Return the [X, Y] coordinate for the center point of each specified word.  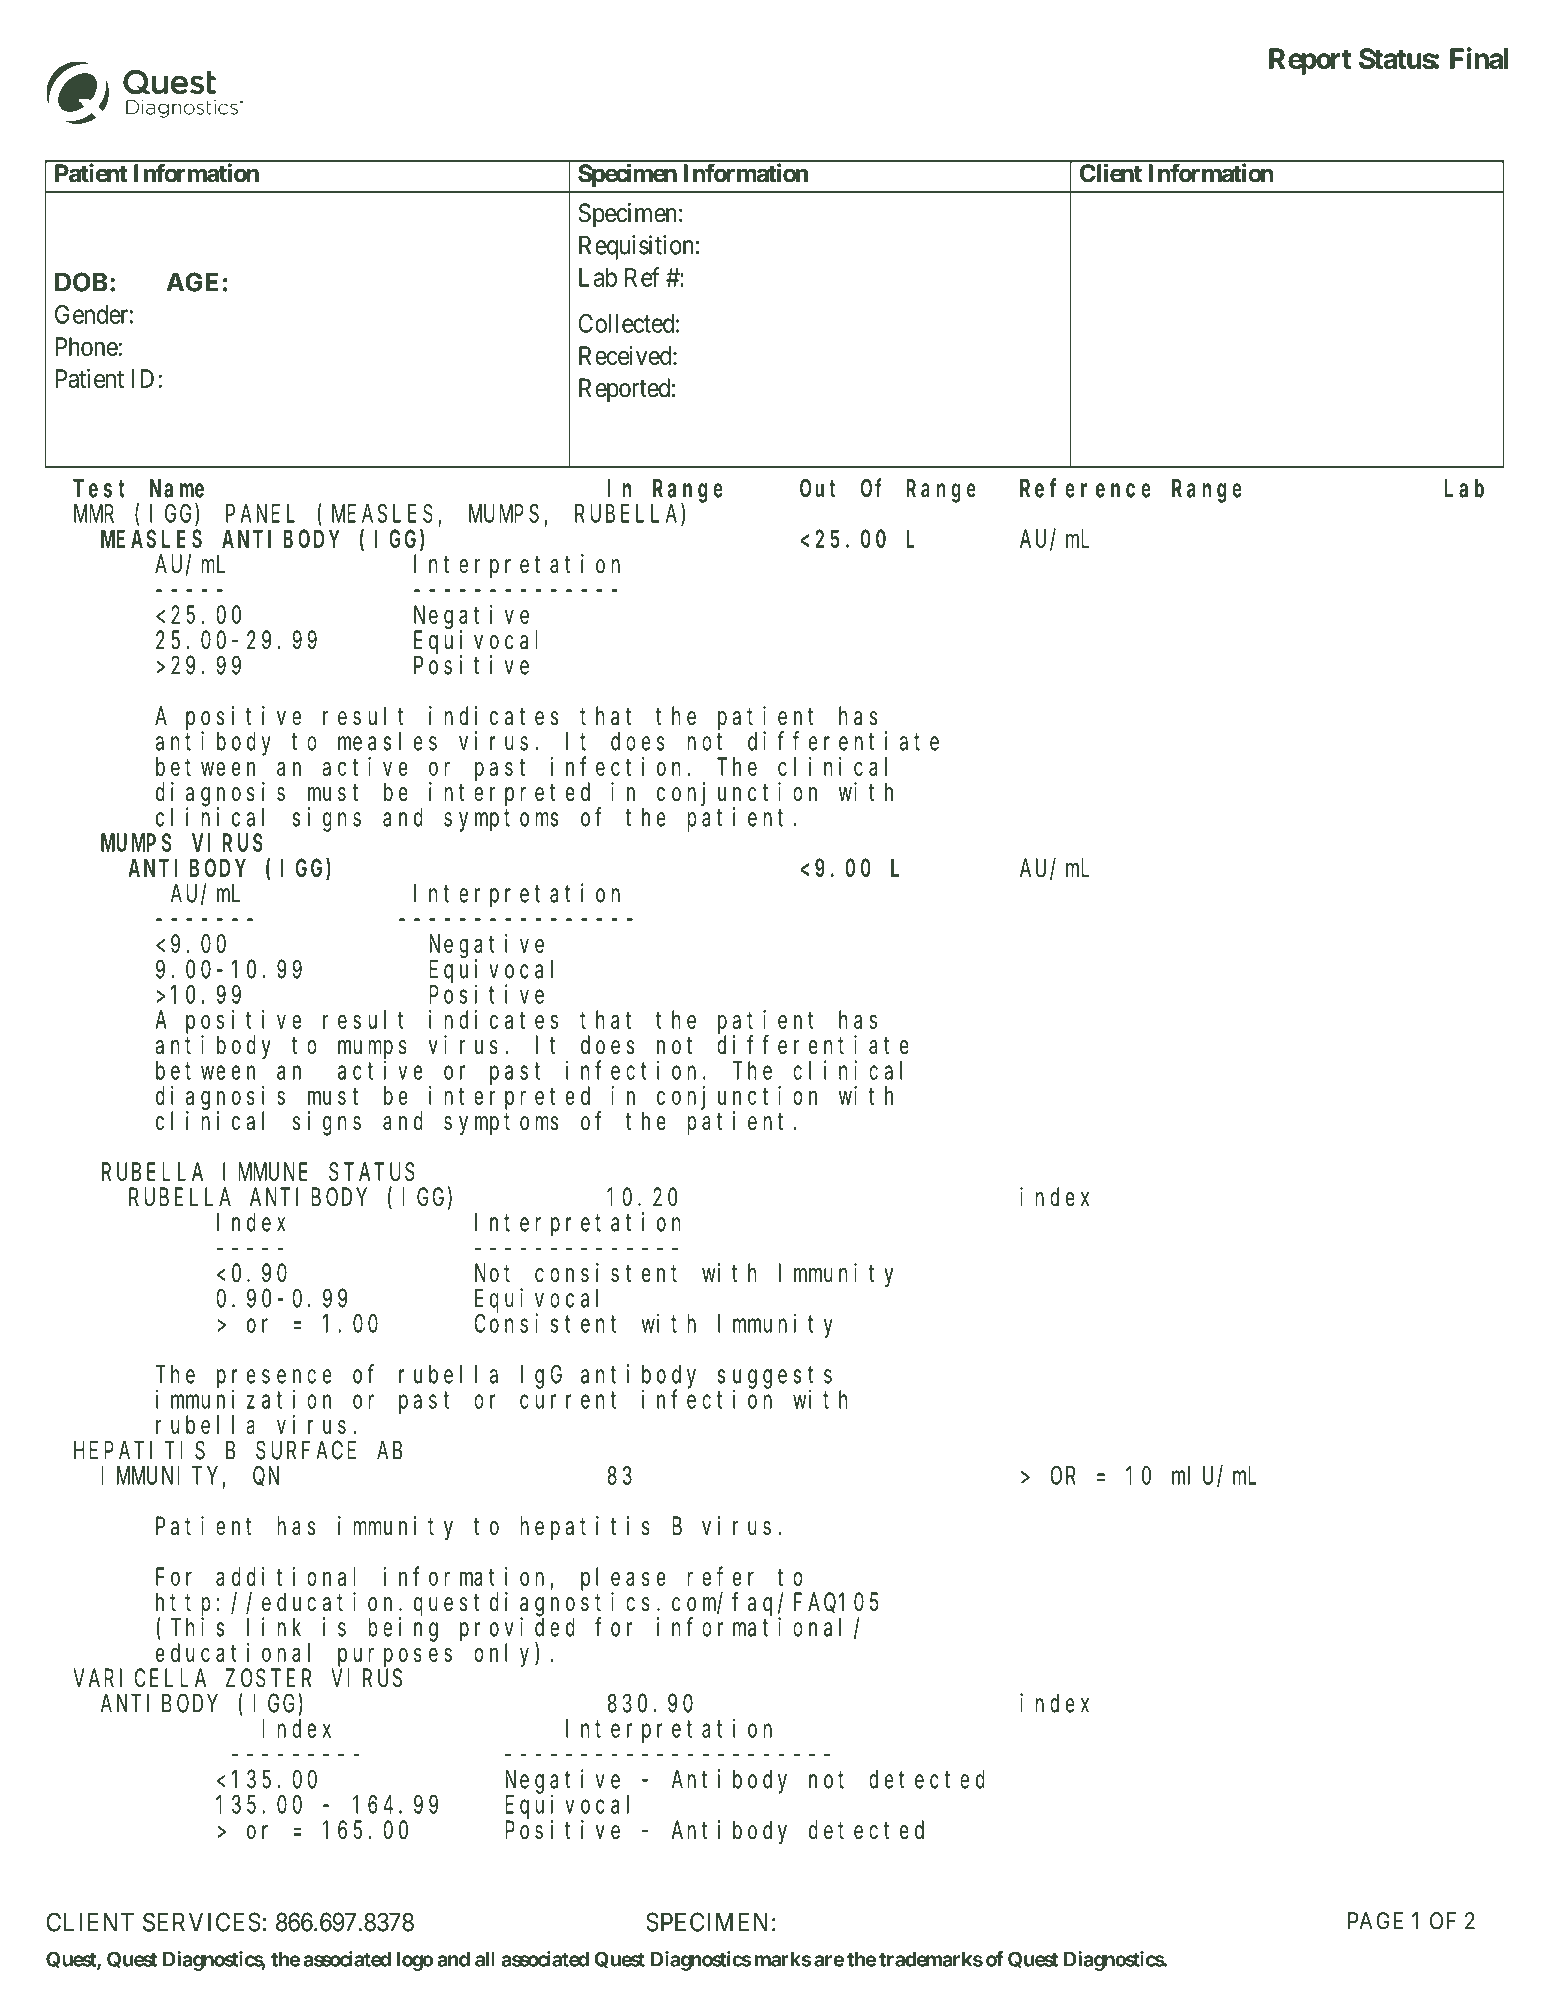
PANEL [260, 514]
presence [274, 1380]
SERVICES [202, 1922]
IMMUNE [265, 1172]
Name [177, 489]
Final [1479, 58]
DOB [81, 282]
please [623, 1579]
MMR [94, 514]
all [485, 1959]
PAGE [1375, 1921]
